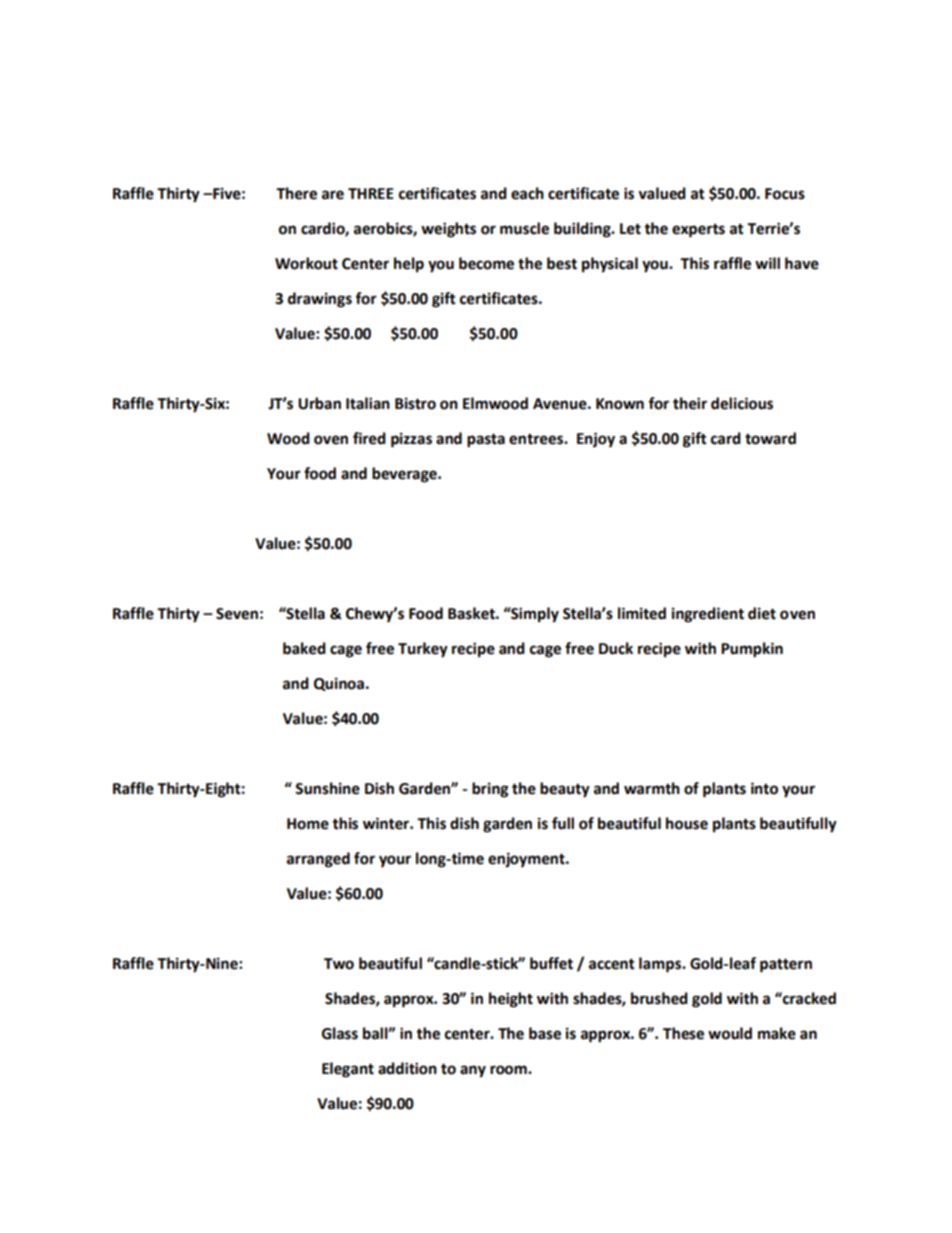  What do you see at coordinates (296, 193) in the image?
I see `There` at bounding box center [296, 193].
